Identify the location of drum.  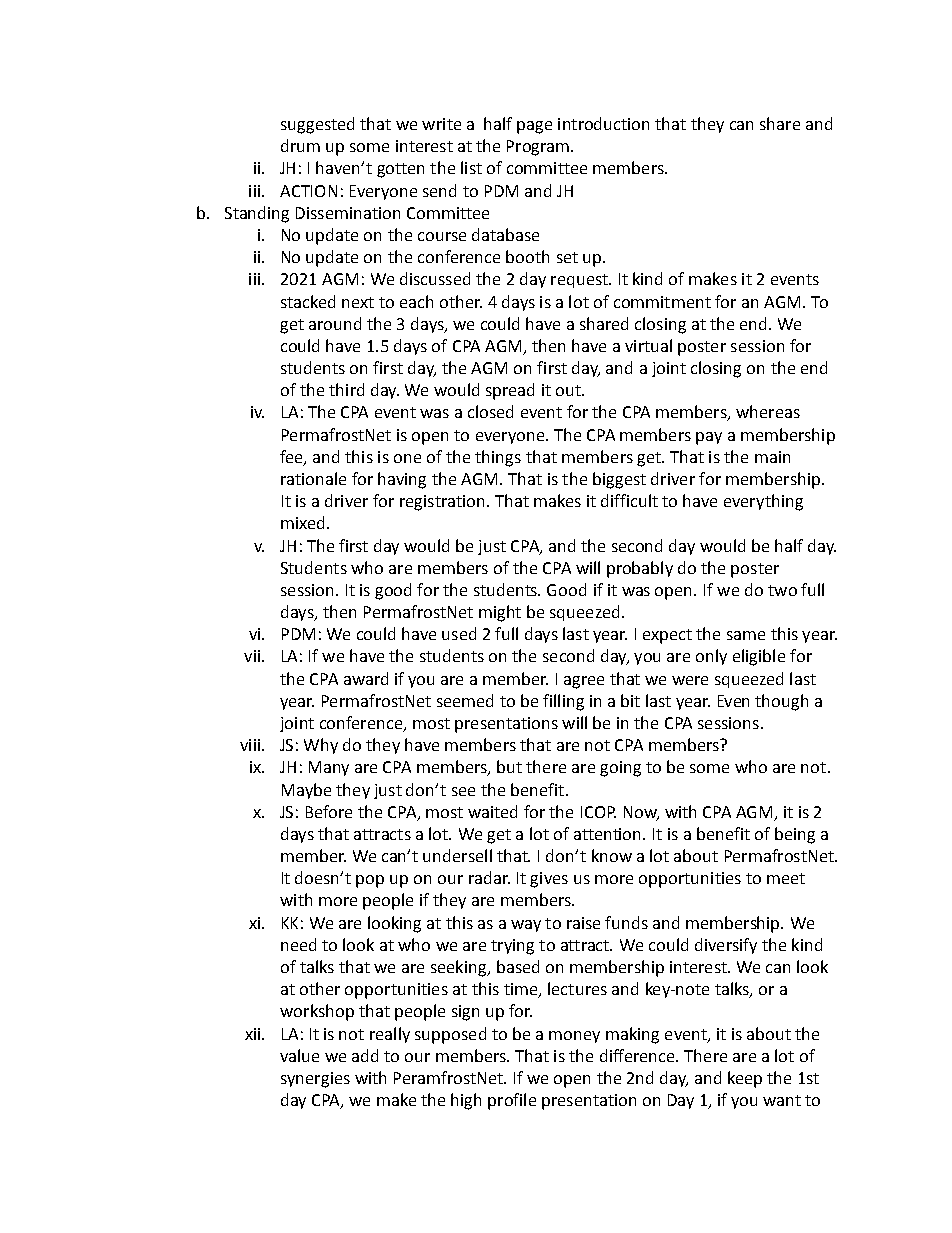
(300, 145).
